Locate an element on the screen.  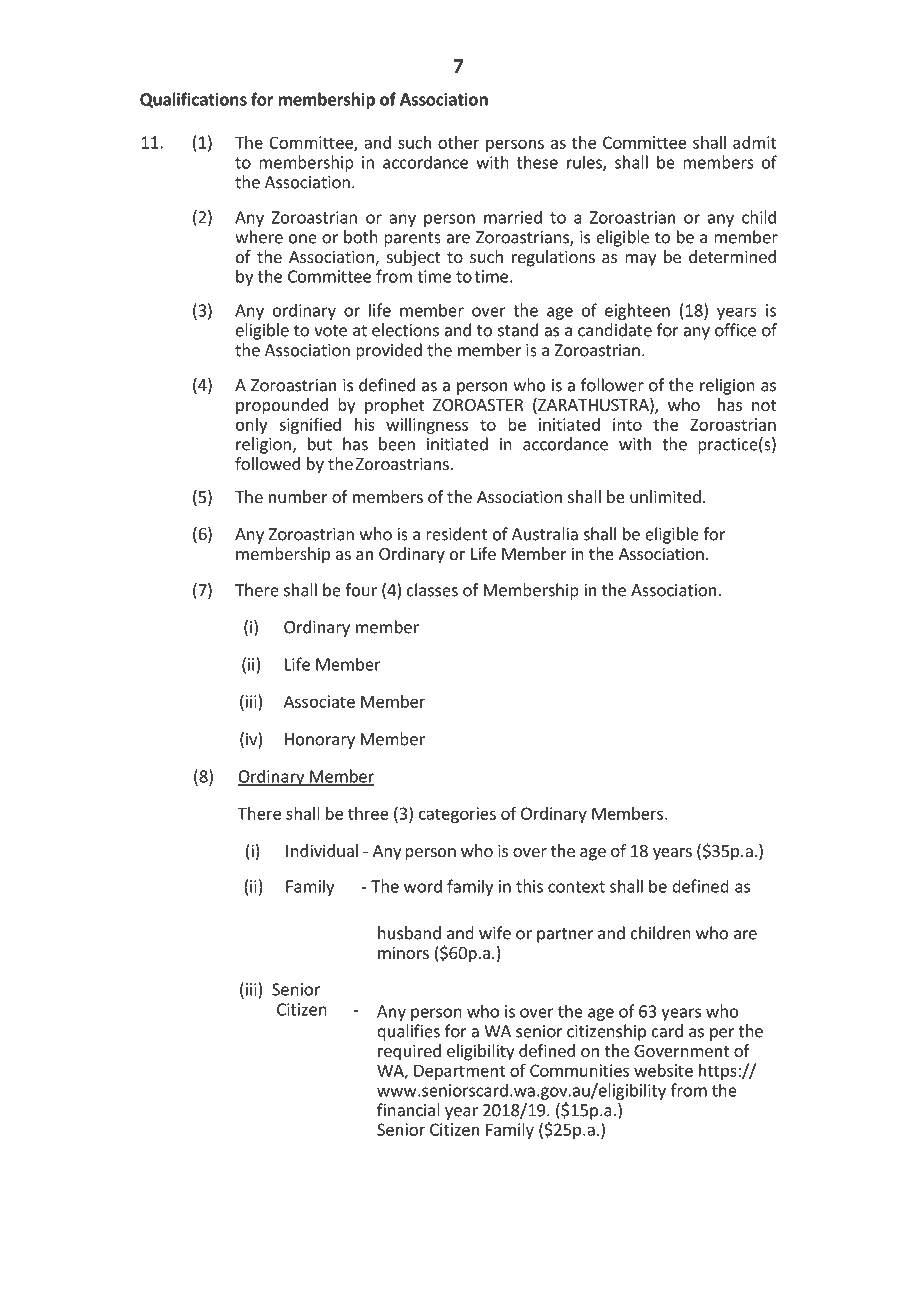
Qualifications is located at coordinates (193, 100).
